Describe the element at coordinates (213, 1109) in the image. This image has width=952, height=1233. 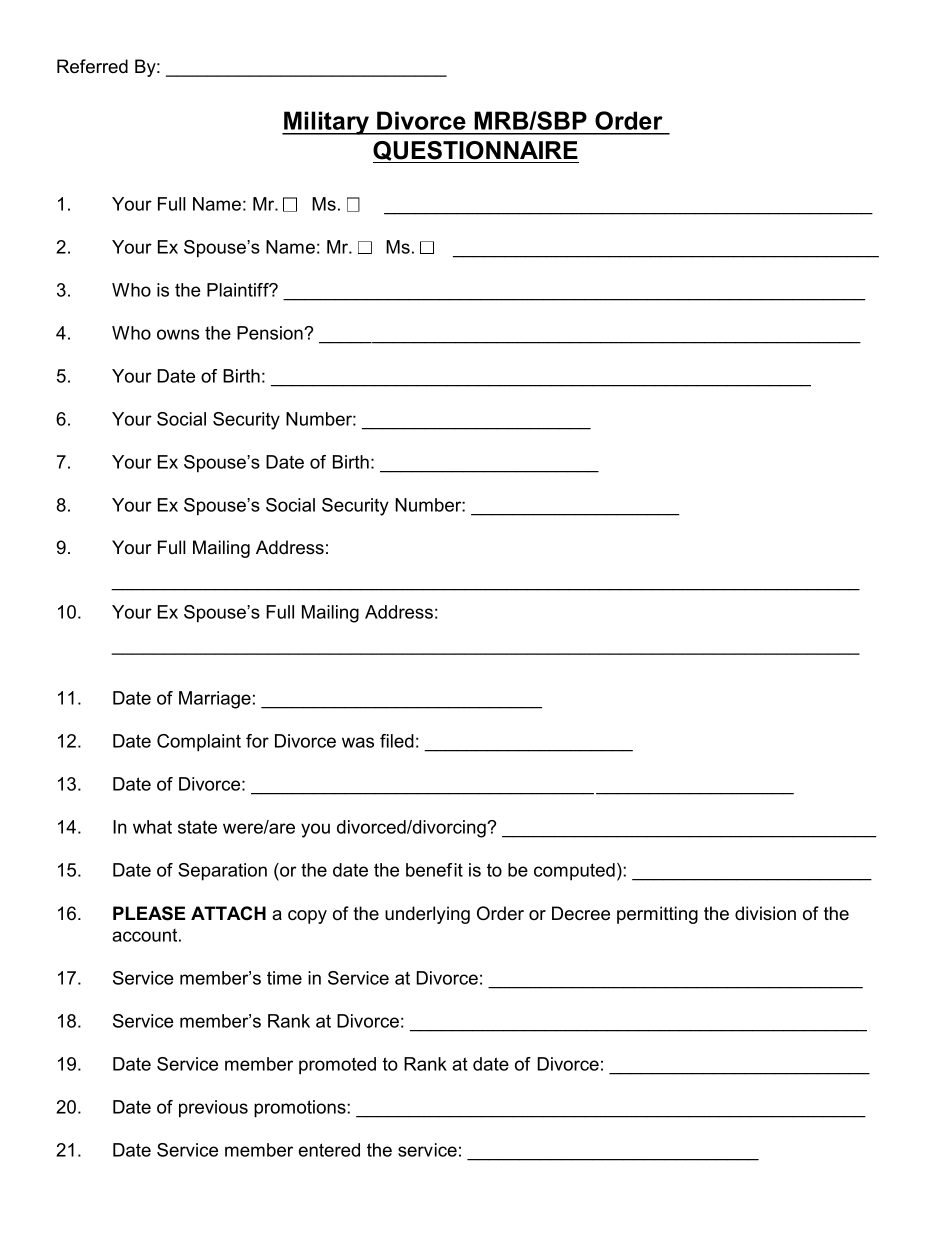
I see `previous` at that location.
